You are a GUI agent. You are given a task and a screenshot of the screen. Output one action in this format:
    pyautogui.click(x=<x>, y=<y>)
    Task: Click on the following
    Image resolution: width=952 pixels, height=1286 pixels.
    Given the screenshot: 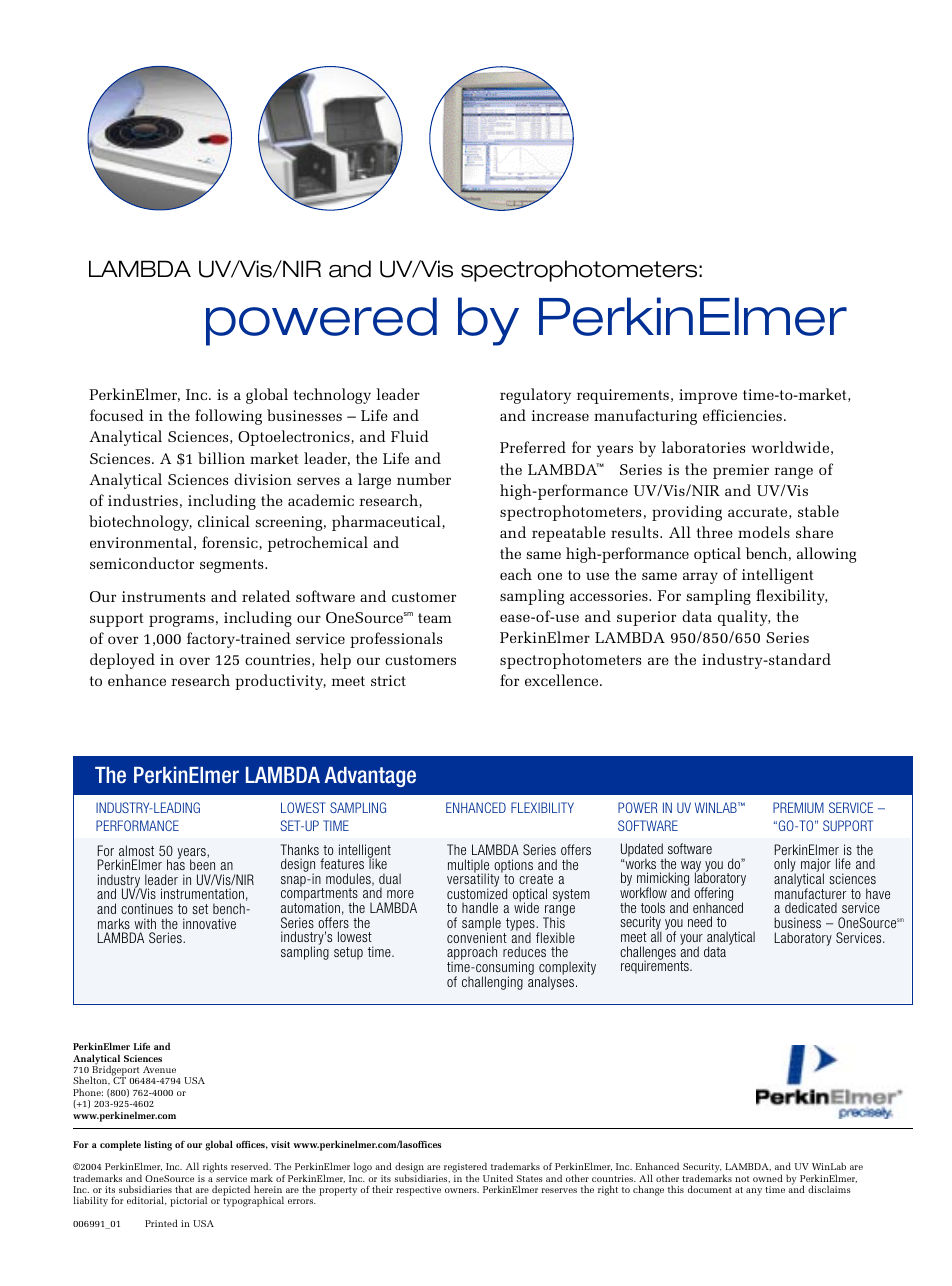 What is the action you would take?
    pyautogui.click(x=228, y=417)
